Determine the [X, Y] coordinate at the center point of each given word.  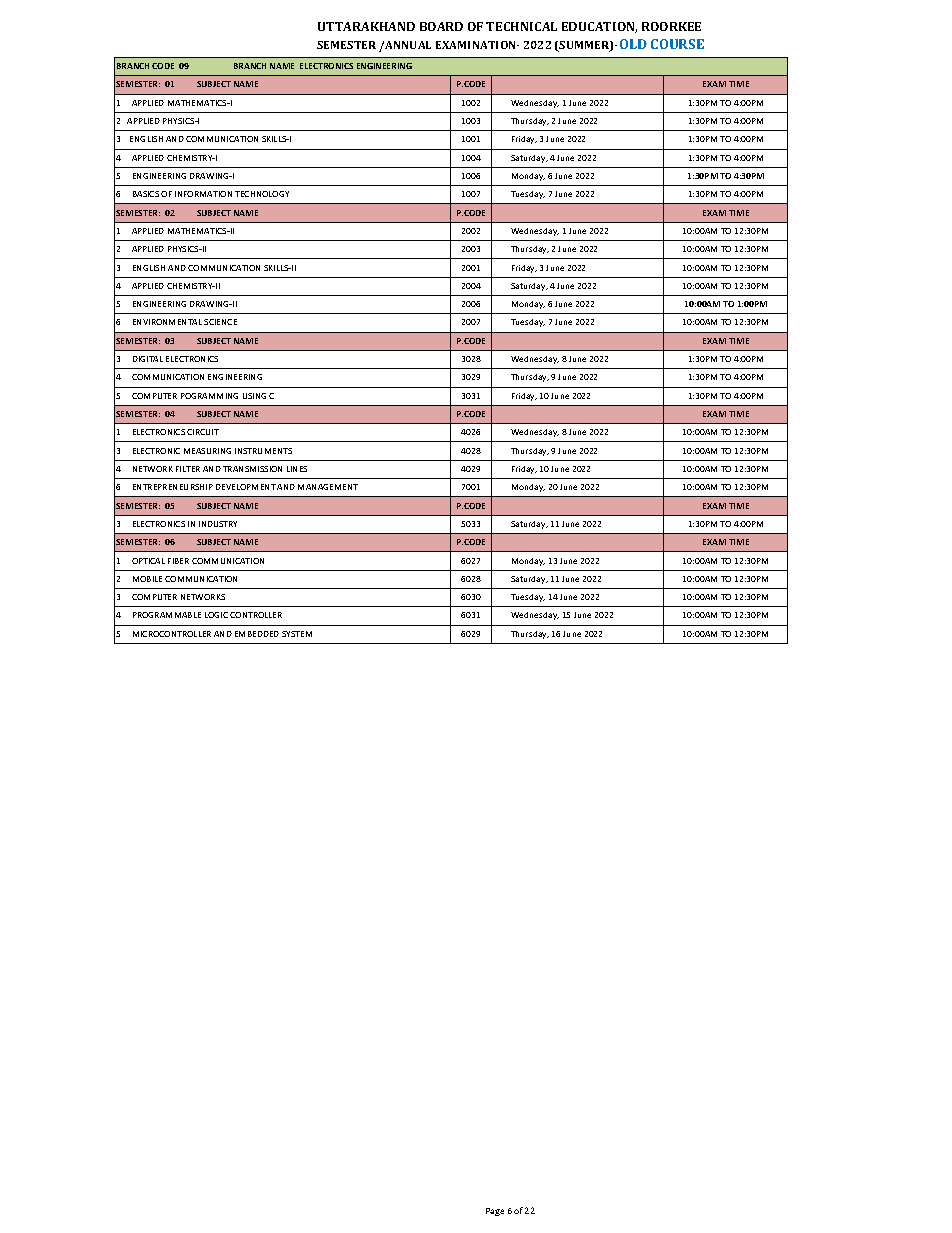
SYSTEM [297, 634]
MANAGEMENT [328, 487]
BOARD [441, 26]
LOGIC [216, 615]
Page [495, 1212]
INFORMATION [203, 194]
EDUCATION [599, 27]
